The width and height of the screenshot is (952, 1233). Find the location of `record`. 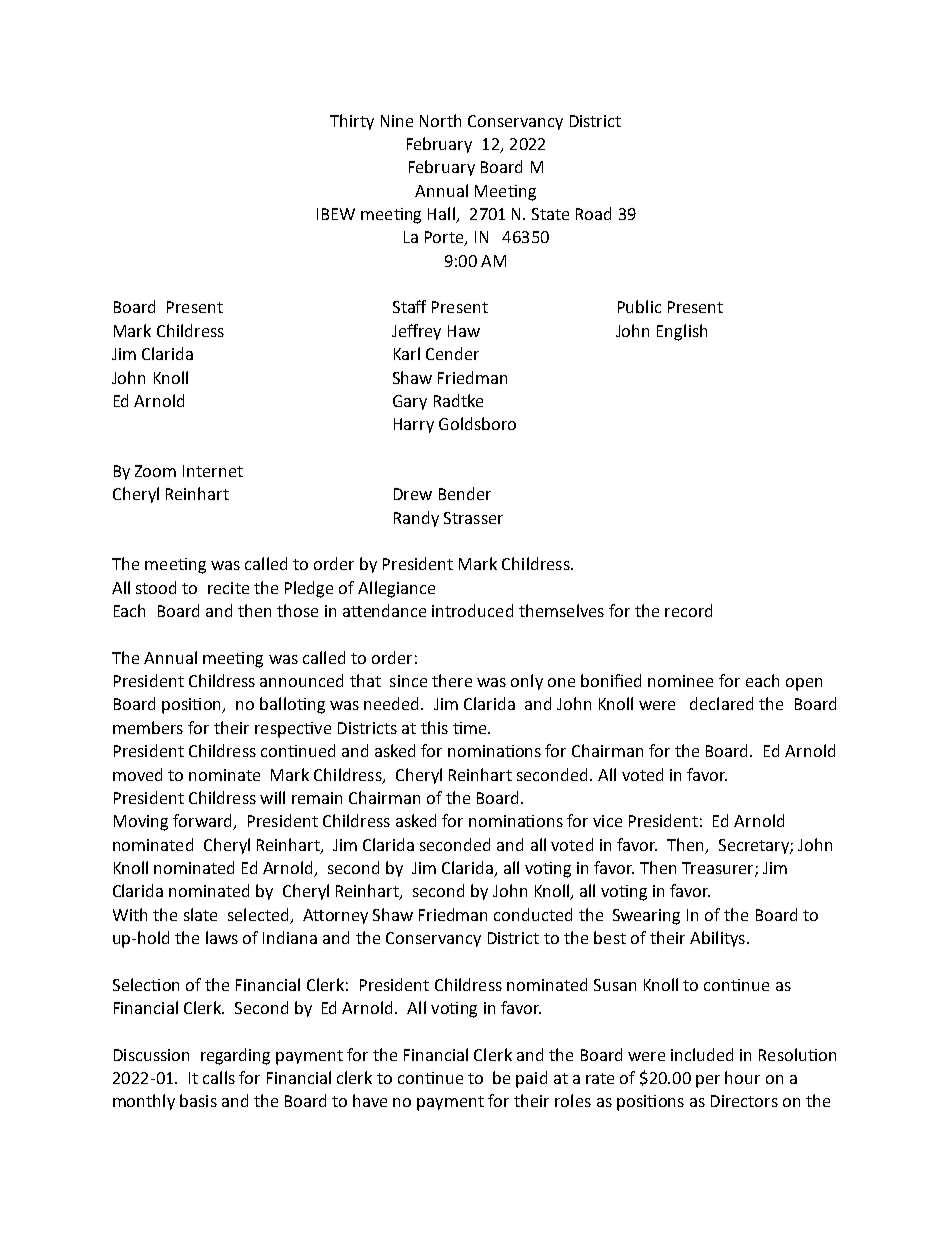

record is located at coordinates (688, 610).
